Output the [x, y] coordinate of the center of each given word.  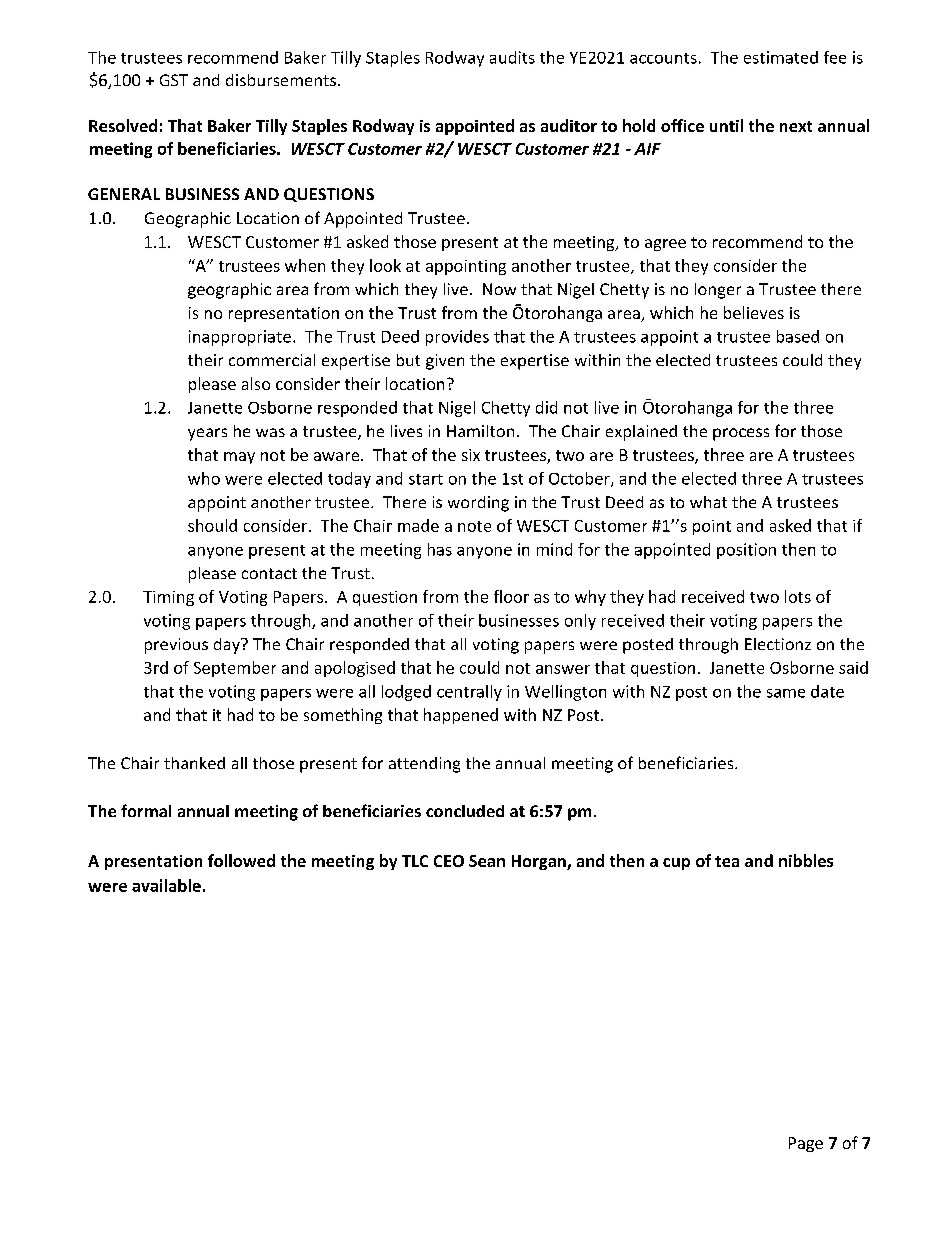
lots [798, 596]
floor [511, 596]
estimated [781, 57]
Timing [168, 598]
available [166, 885]
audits [512, 57]
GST [174, 80]
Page [806, 1144]
